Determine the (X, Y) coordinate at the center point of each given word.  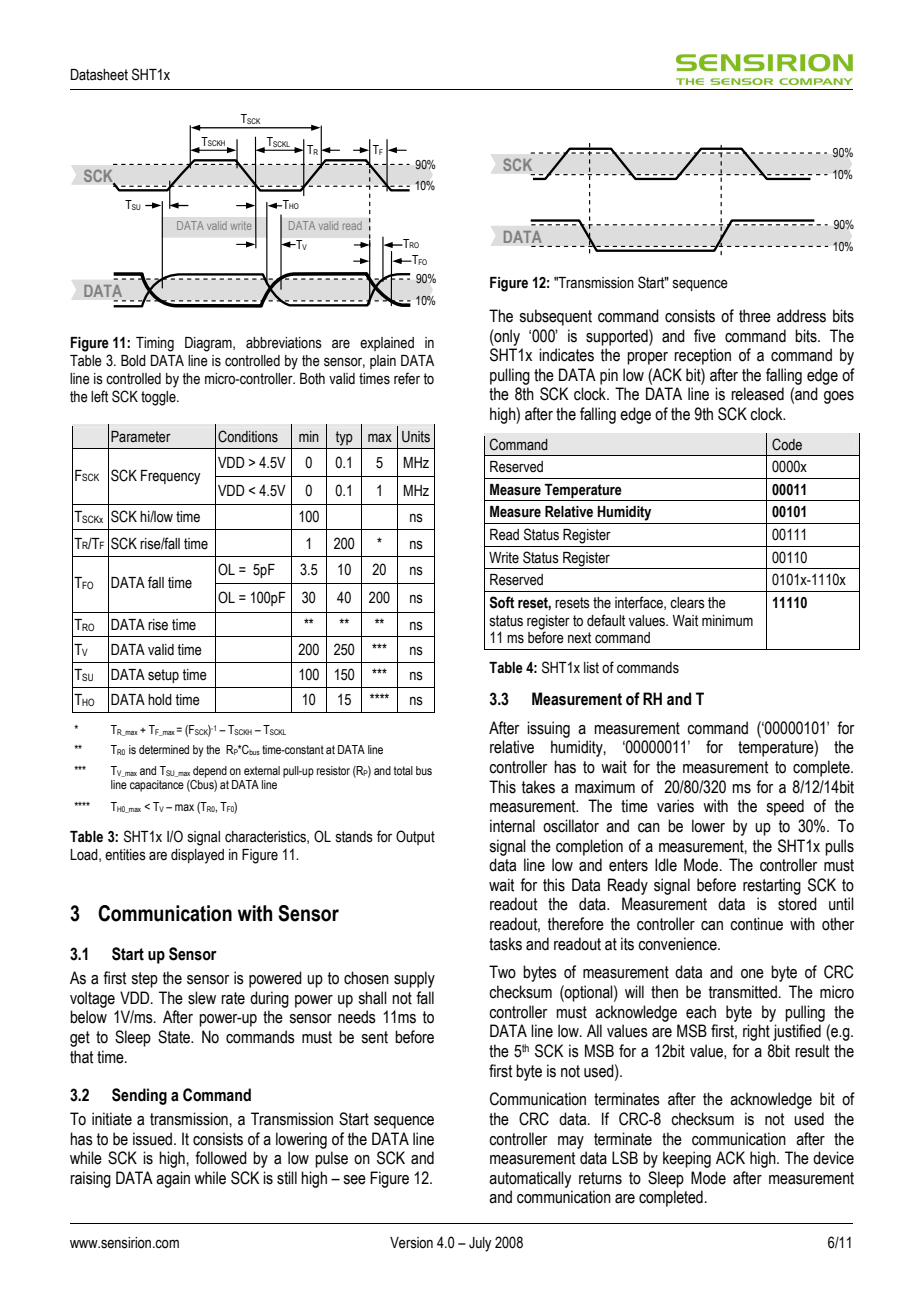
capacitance (157, 786)
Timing (155, 344)
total (403, 770)
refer (407, 378)
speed (785, 807)
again (173, 1179)
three (755, 316)
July (480, 1244)
